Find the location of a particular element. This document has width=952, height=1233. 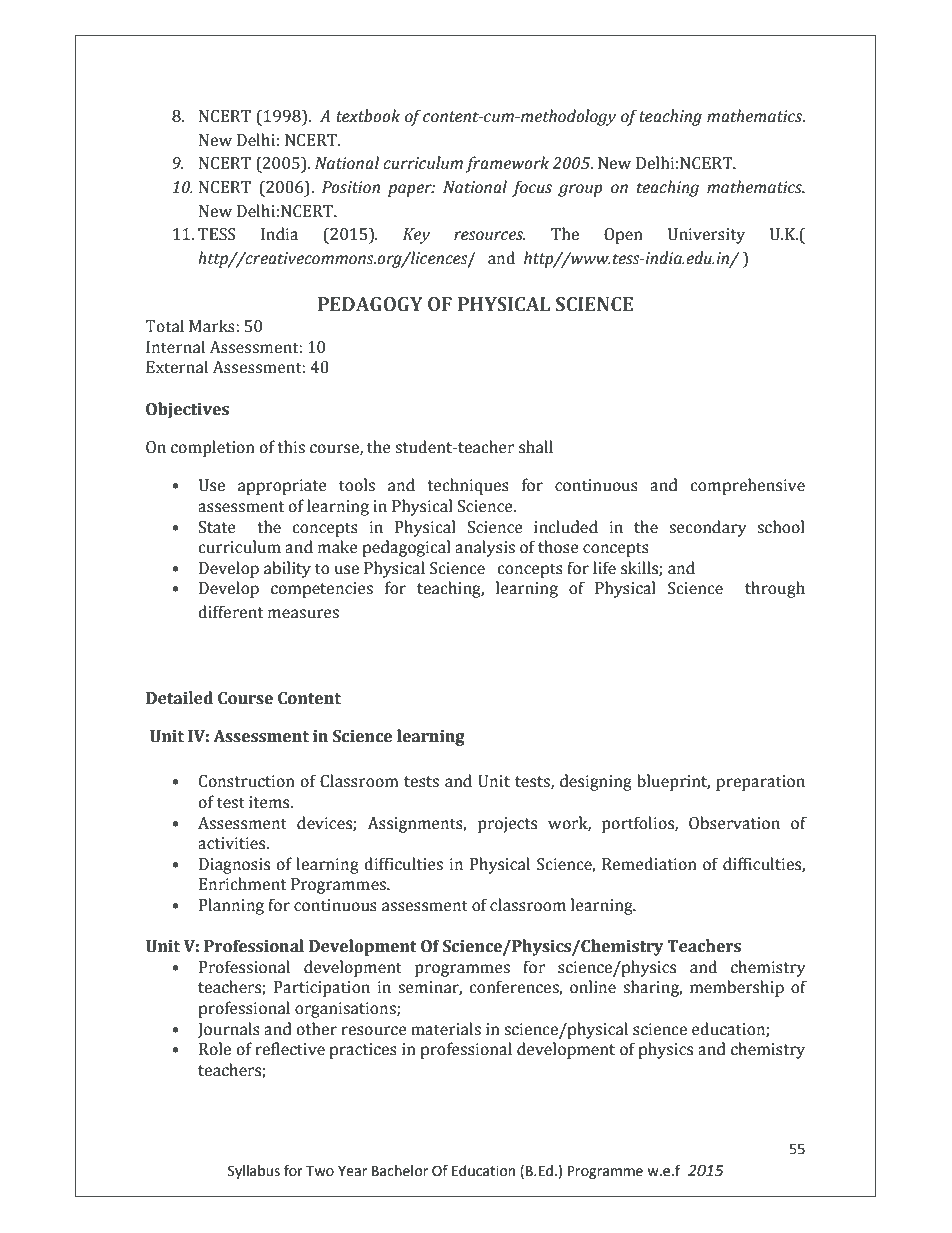

Position is located at coordinates (351, 187).
